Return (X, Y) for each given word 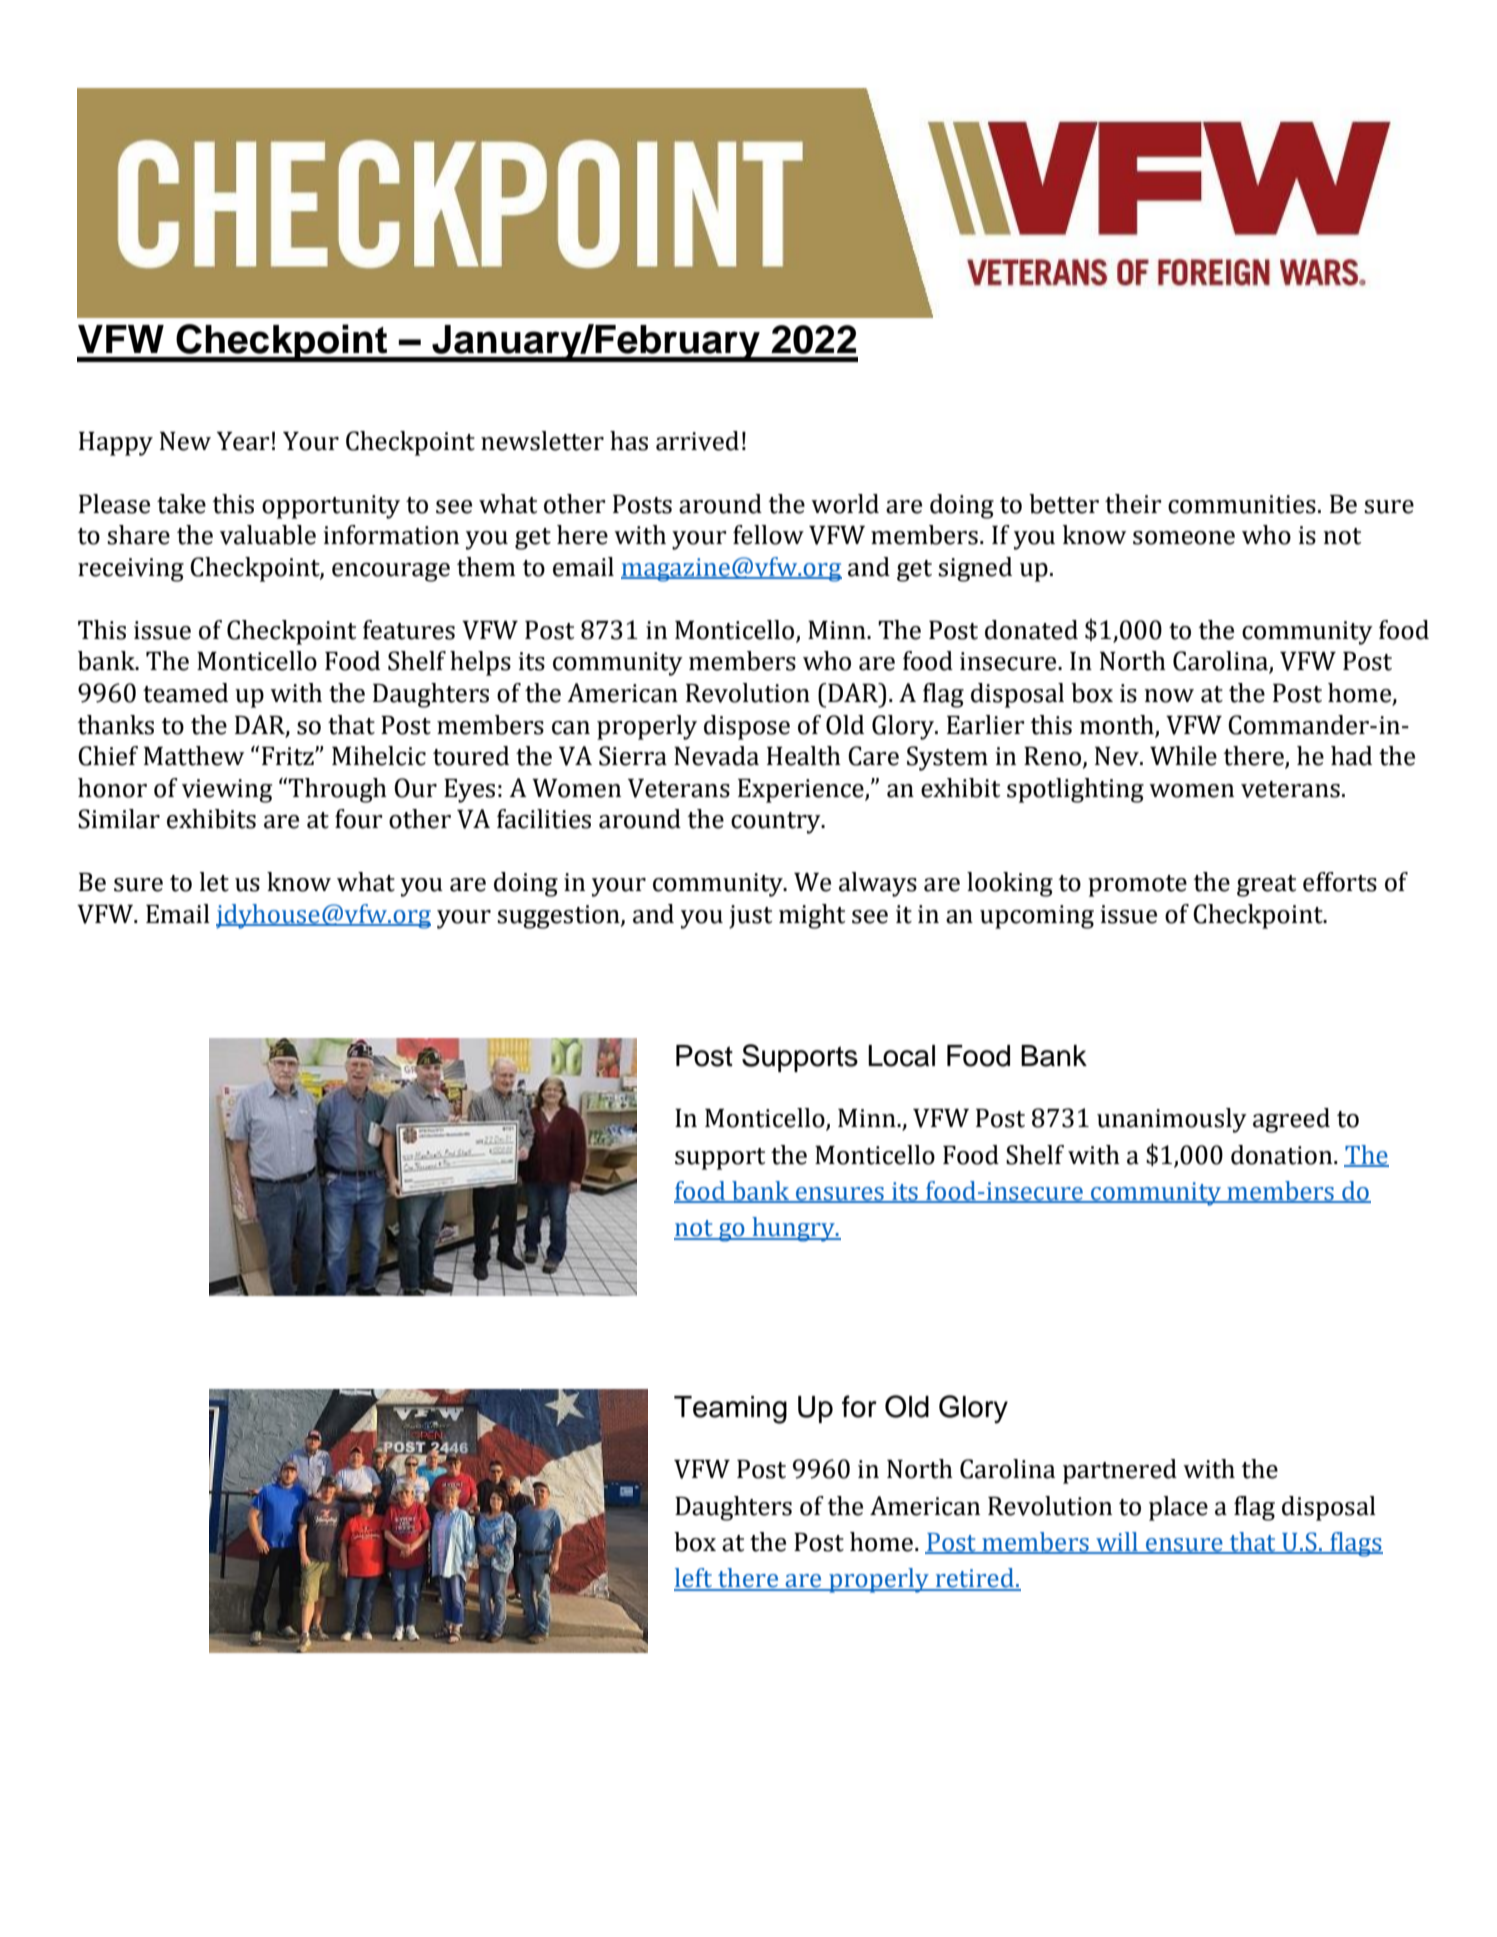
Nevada (716, 756)
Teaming (730, 1410)
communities (1242, 504)
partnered (1120, 1471)
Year (243, 441)
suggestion (559, 917)
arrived (697, 441)
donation (1283, 1155)
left (694, 1579)
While (1183, 756)
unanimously (1172, 1120)
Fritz (289, 756)
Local (901, 1056)
